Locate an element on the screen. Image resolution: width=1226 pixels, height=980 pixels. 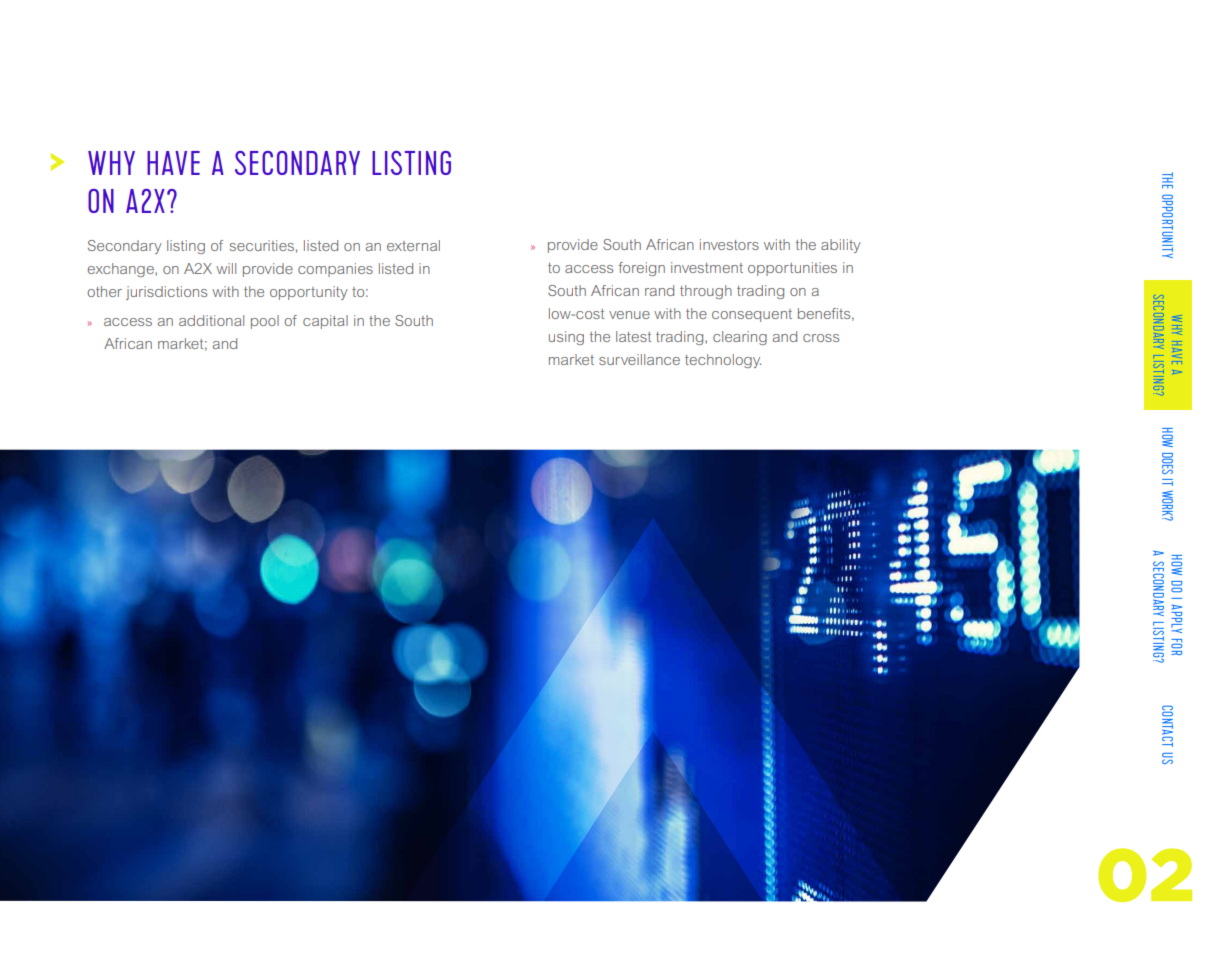
jurisdictions is located at coordinates (166, 293).
